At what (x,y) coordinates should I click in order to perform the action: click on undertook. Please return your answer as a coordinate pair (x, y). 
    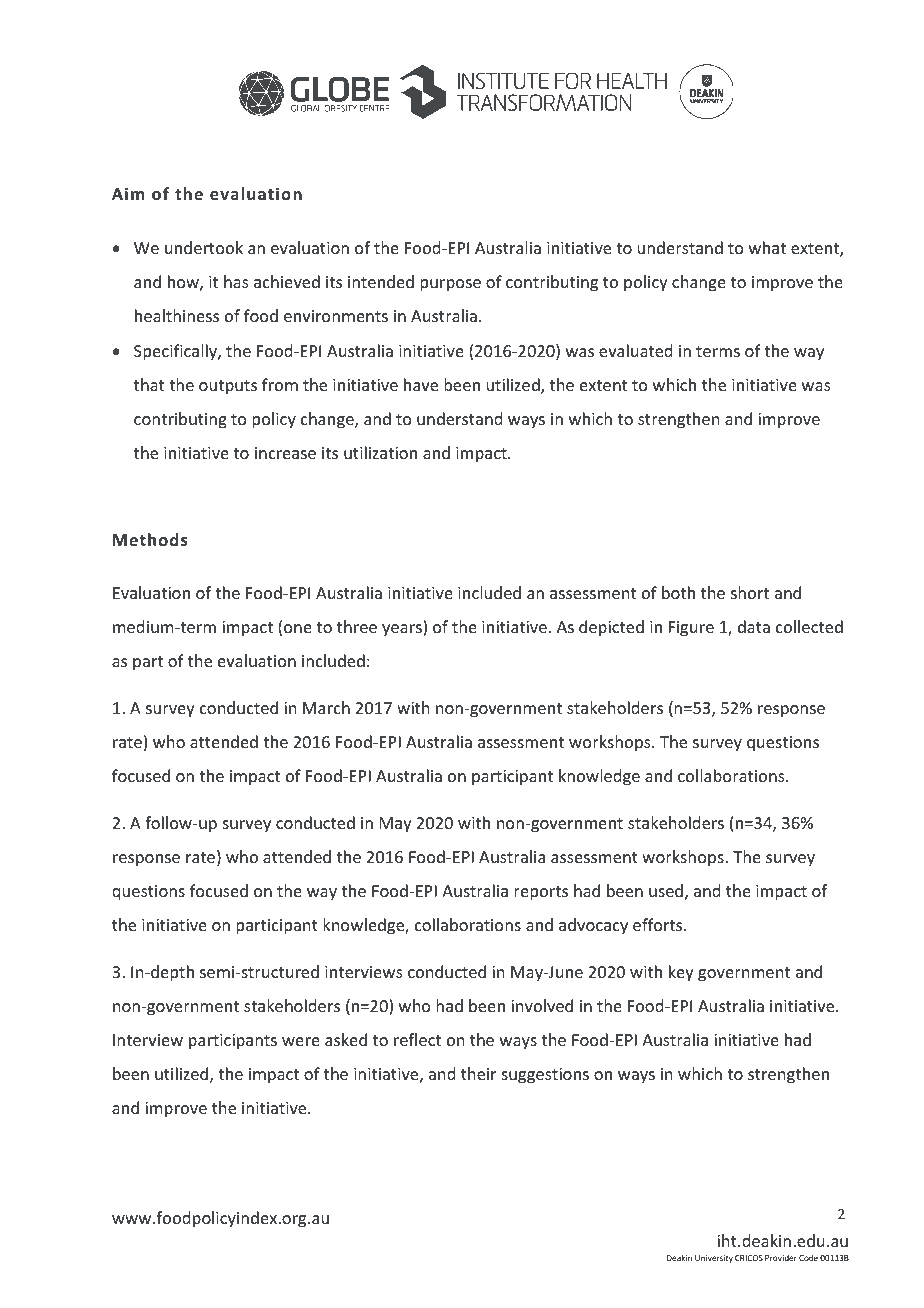
    Looking at the image, I should click on (204, 247).
